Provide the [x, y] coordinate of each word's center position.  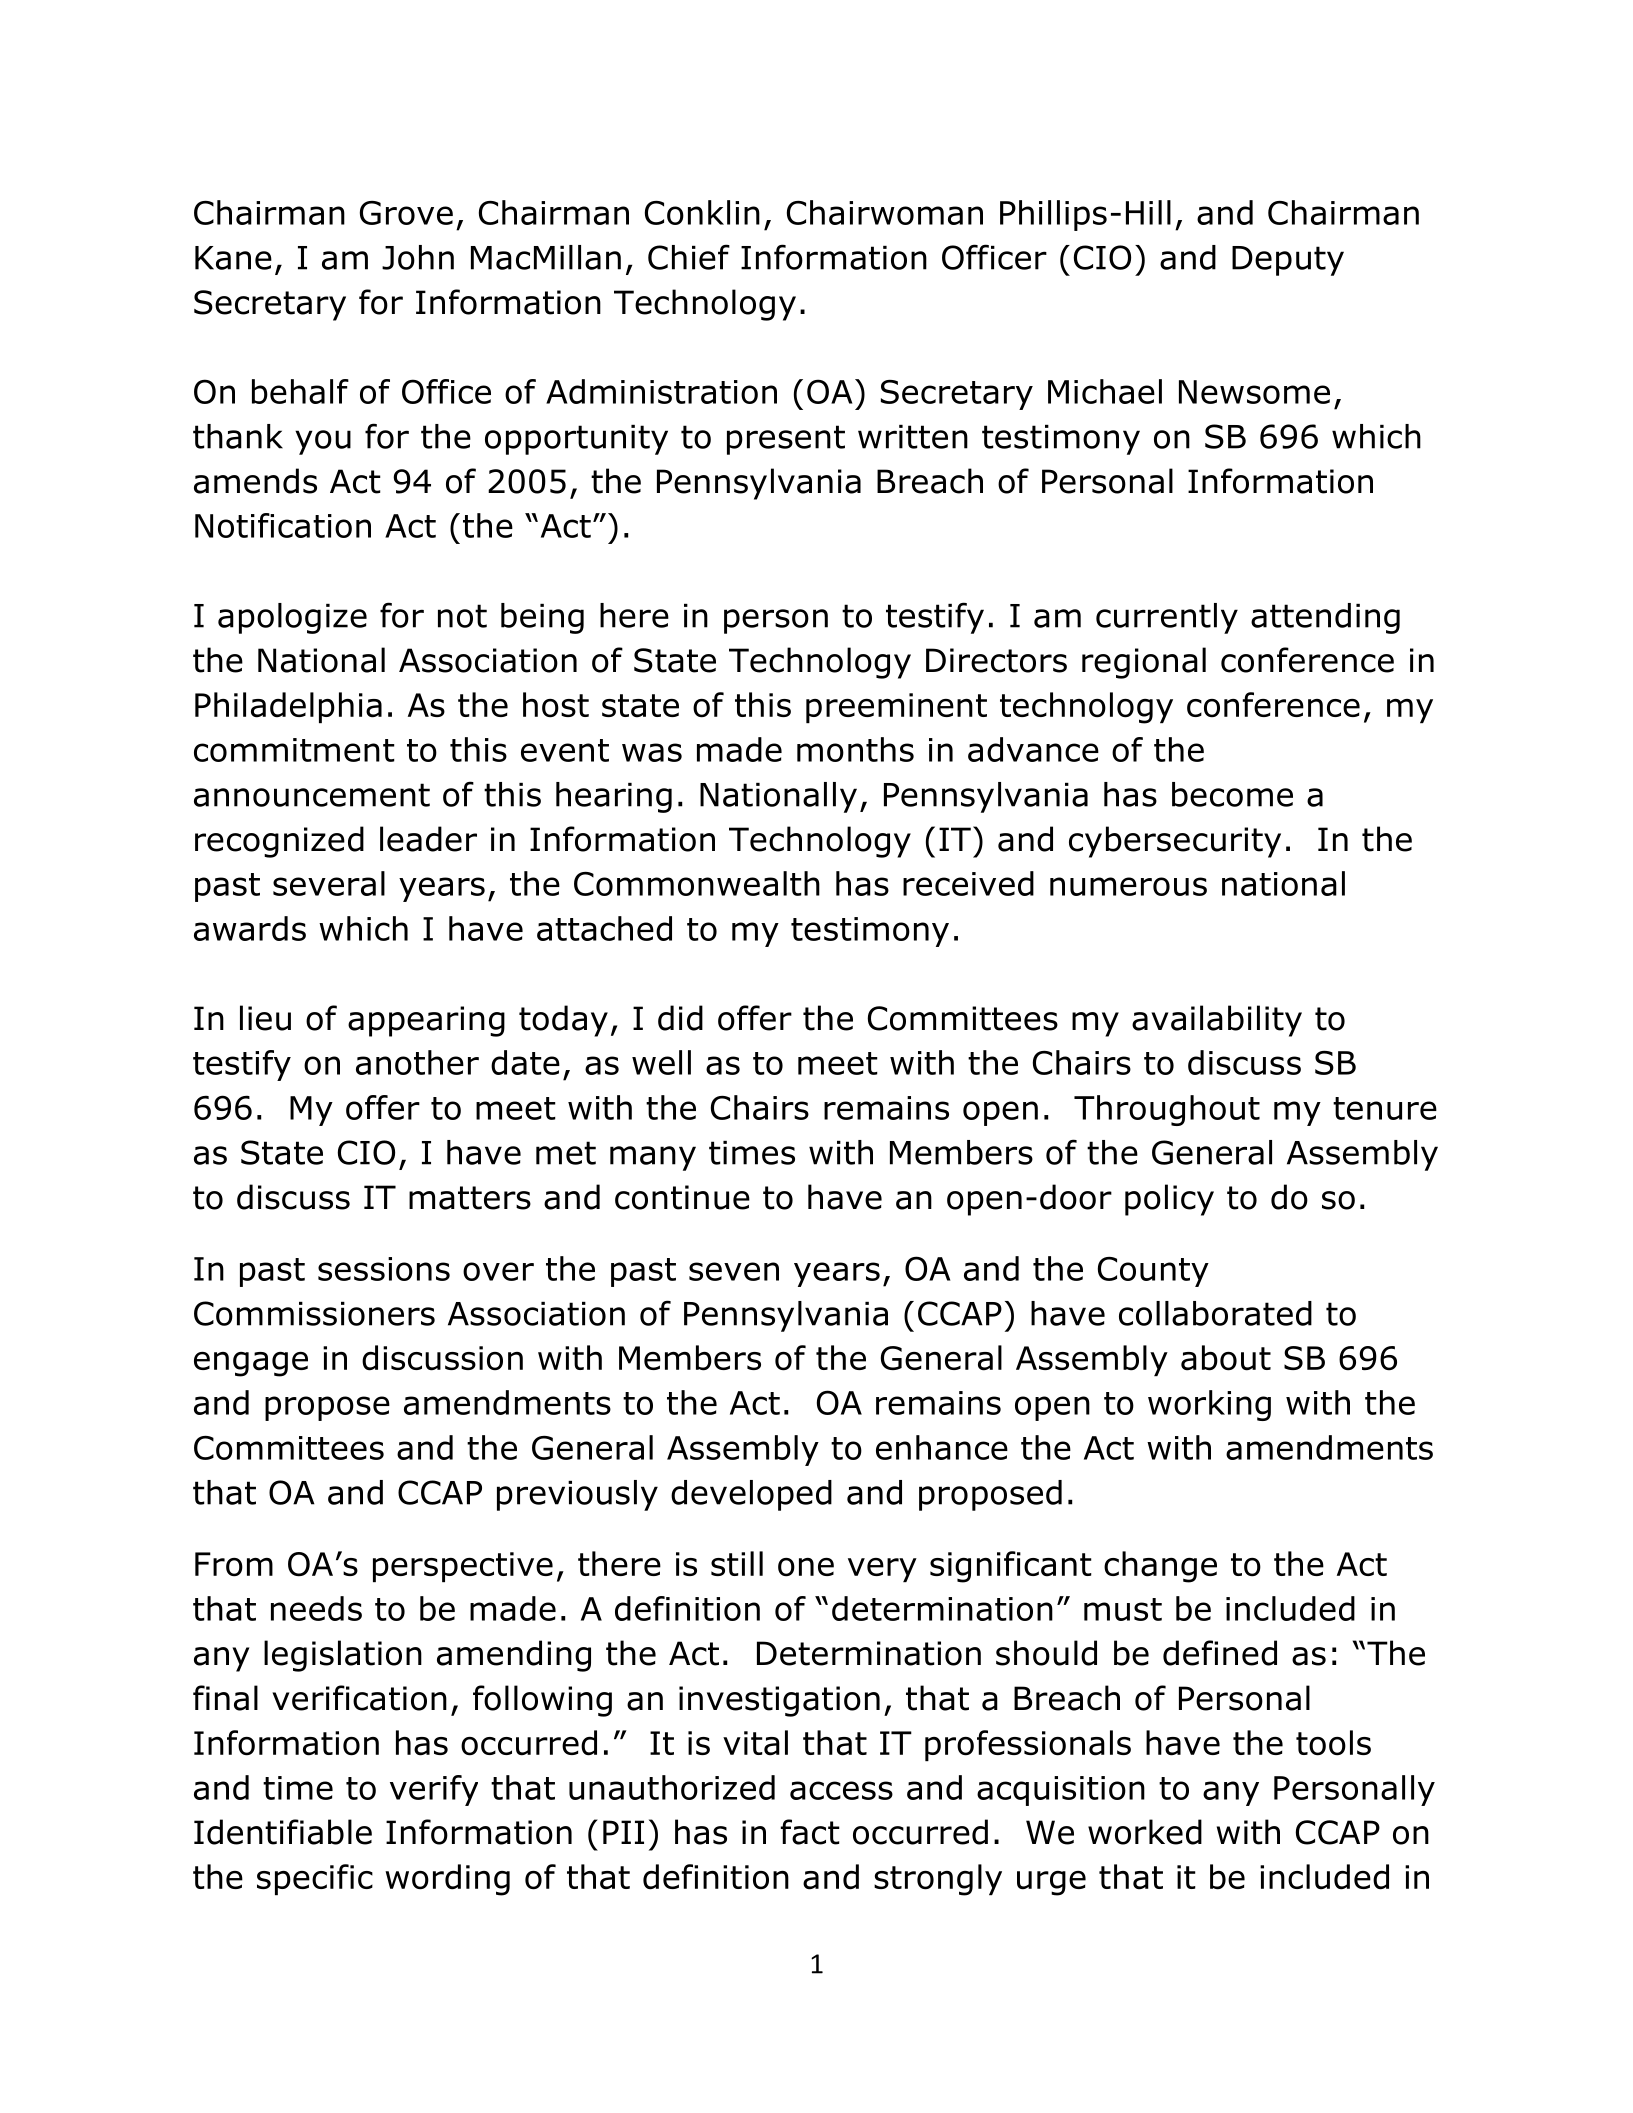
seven [734, 1271]
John [418, 257]
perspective [463, 1567]
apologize [292, 618]
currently [1167, 618]
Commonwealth [697, 883]
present [786, 440]
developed [751, 1495]
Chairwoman [885, 212]
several [329, 883]
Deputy [1288, 261]
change [1160, 1567]
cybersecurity [1175, 842]
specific [315, 1879]
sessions [384, 1269]
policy [1169, 1200]
